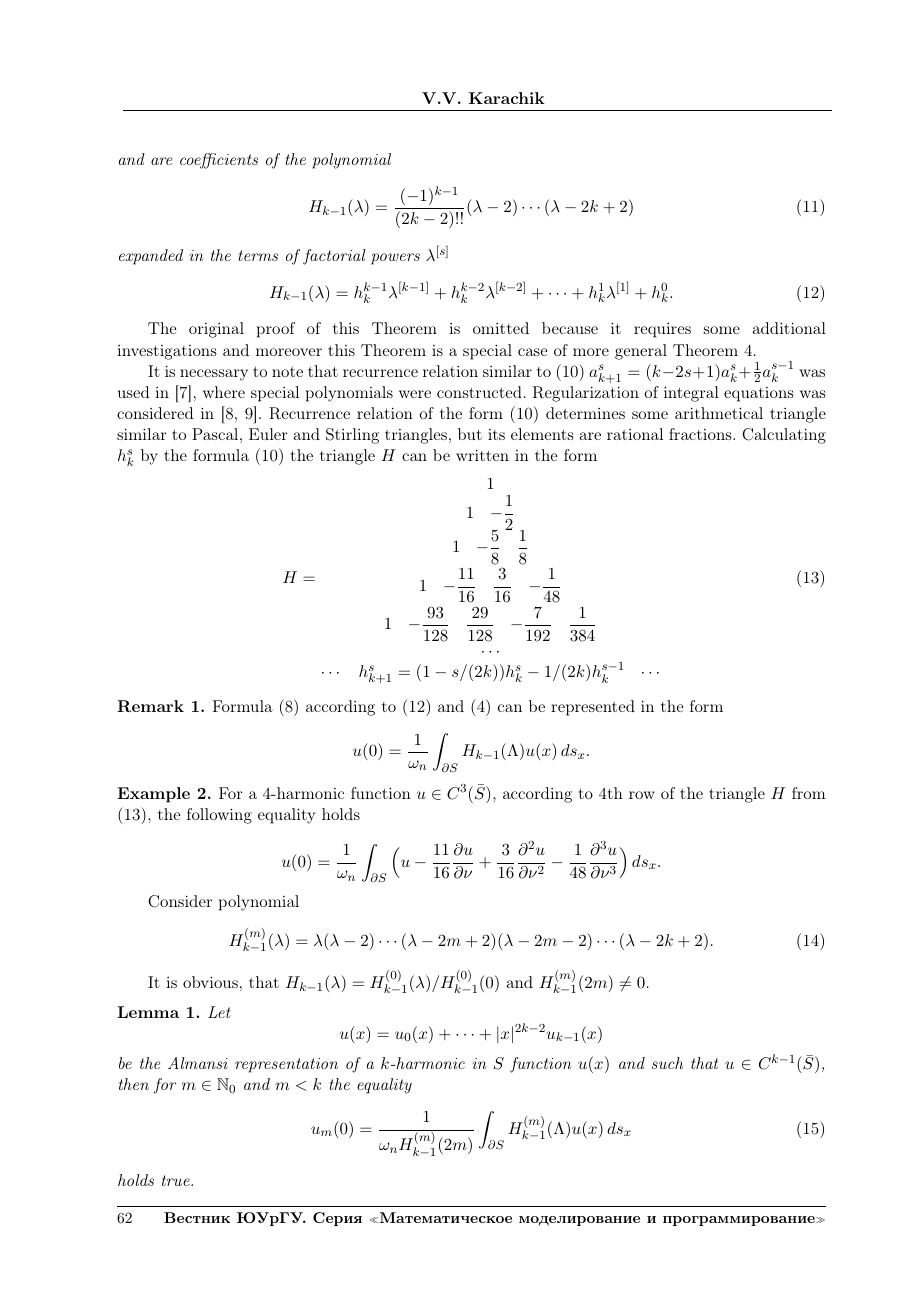  What do you see at coordinates (809, 793) in the image?
I see `from` at bounding box center [809, 793].
